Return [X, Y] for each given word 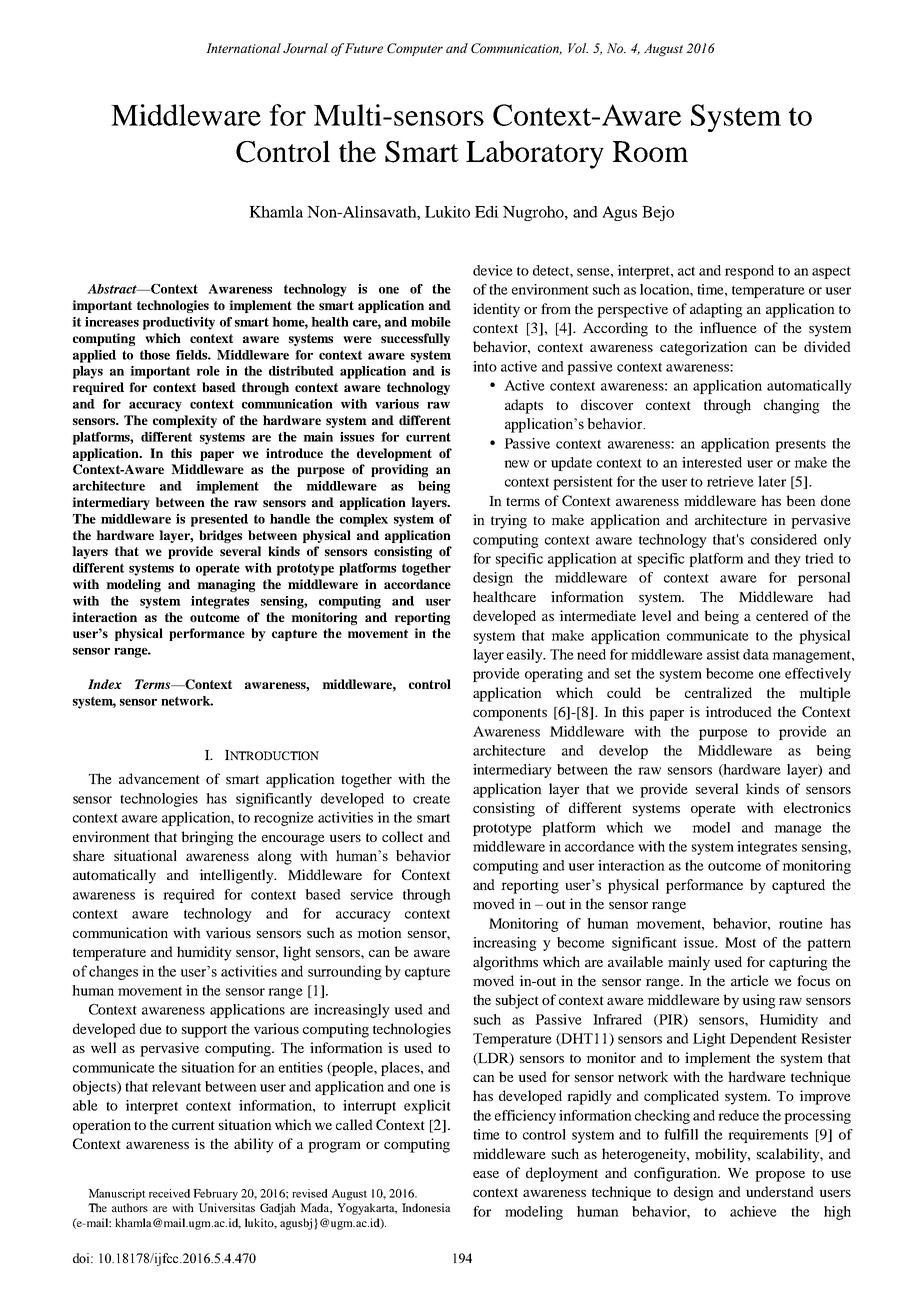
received [169, 1193]
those [155, 355]
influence [728, 327]
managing [226, 585]
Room [650, 151]
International [243, 48]
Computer [415, 49]
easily [526, 656]
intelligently [237, 876]
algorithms [505, 963]
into [485, 366]
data [756, 654]
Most [740, 942]
